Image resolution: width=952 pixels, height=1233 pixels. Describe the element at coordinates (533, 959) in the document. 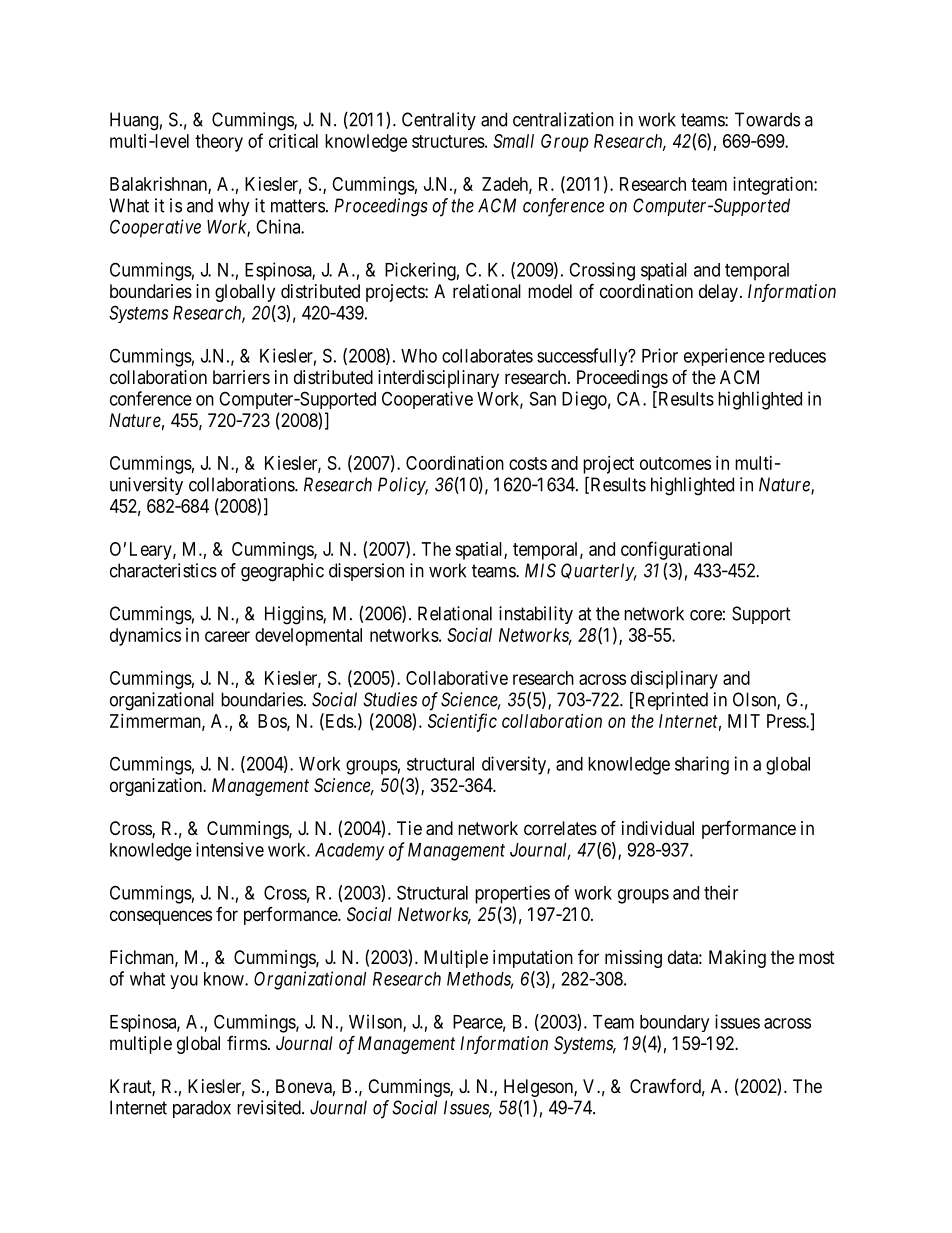

I see `imputation` at that location.
